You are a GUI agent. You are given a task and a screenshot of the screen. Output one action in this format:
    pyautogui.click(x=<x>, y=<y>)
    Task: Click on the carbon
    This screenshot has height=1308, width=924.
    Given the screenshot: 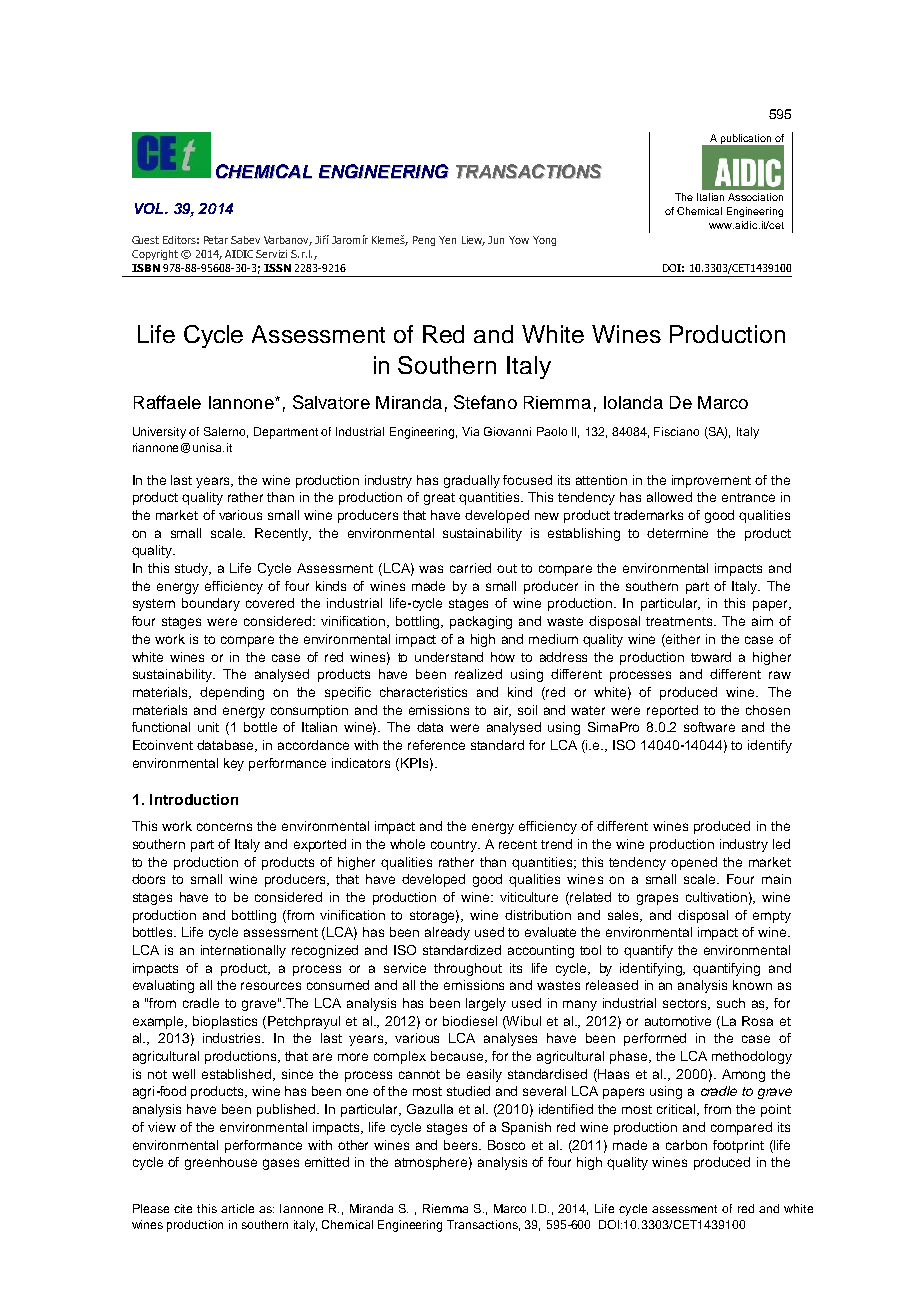 What is the action you would take?
    pyautogui.click(x=686, y=1145)
